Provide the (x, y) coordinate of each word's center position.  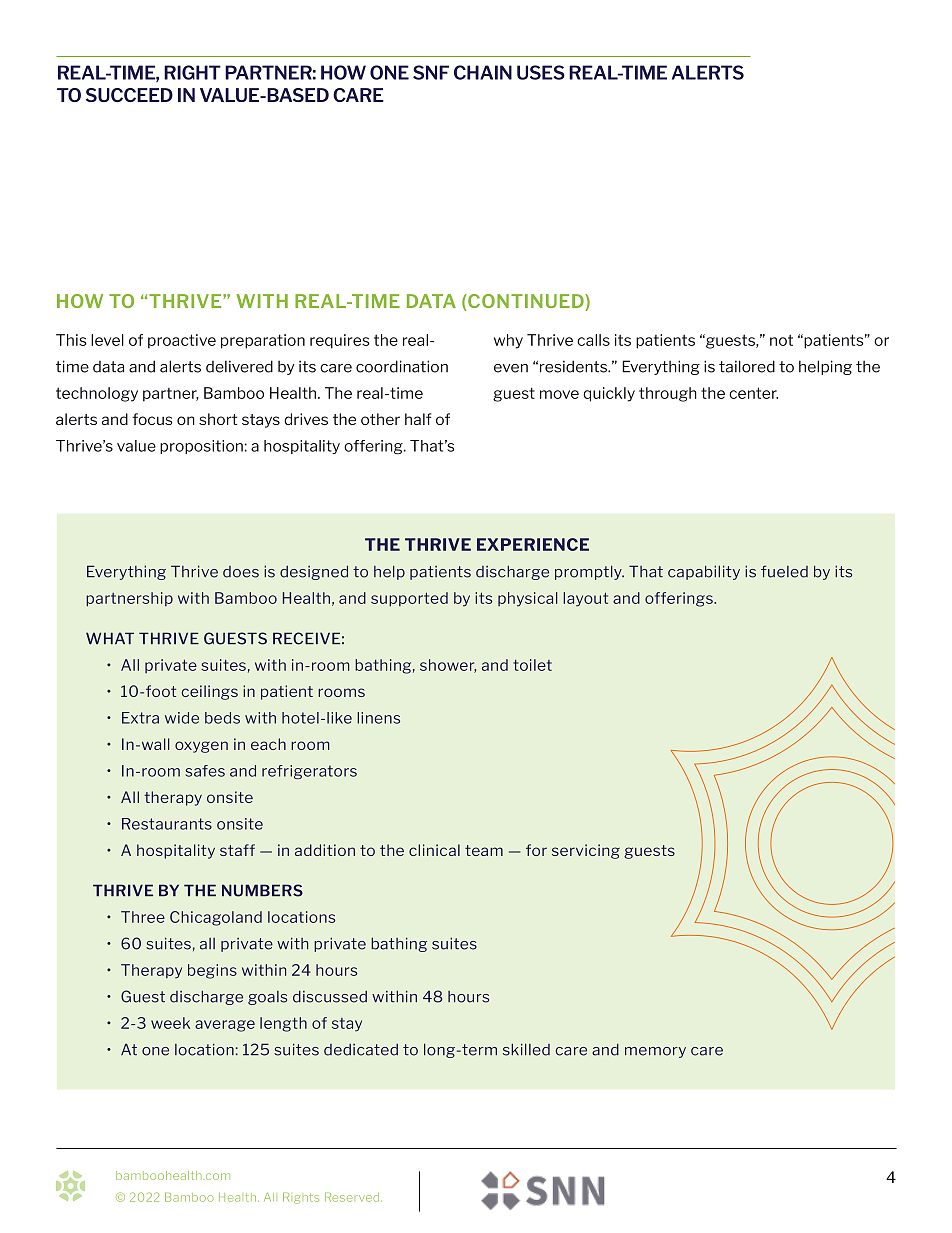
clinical (434, 850)
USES (541, 72)
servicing (586, 851)
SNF (431, 72)
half (418, 419)
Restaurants (167, 824)
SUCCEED (129, 95)
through (668, 394)
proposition (201, 447)
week (170, 1023)
